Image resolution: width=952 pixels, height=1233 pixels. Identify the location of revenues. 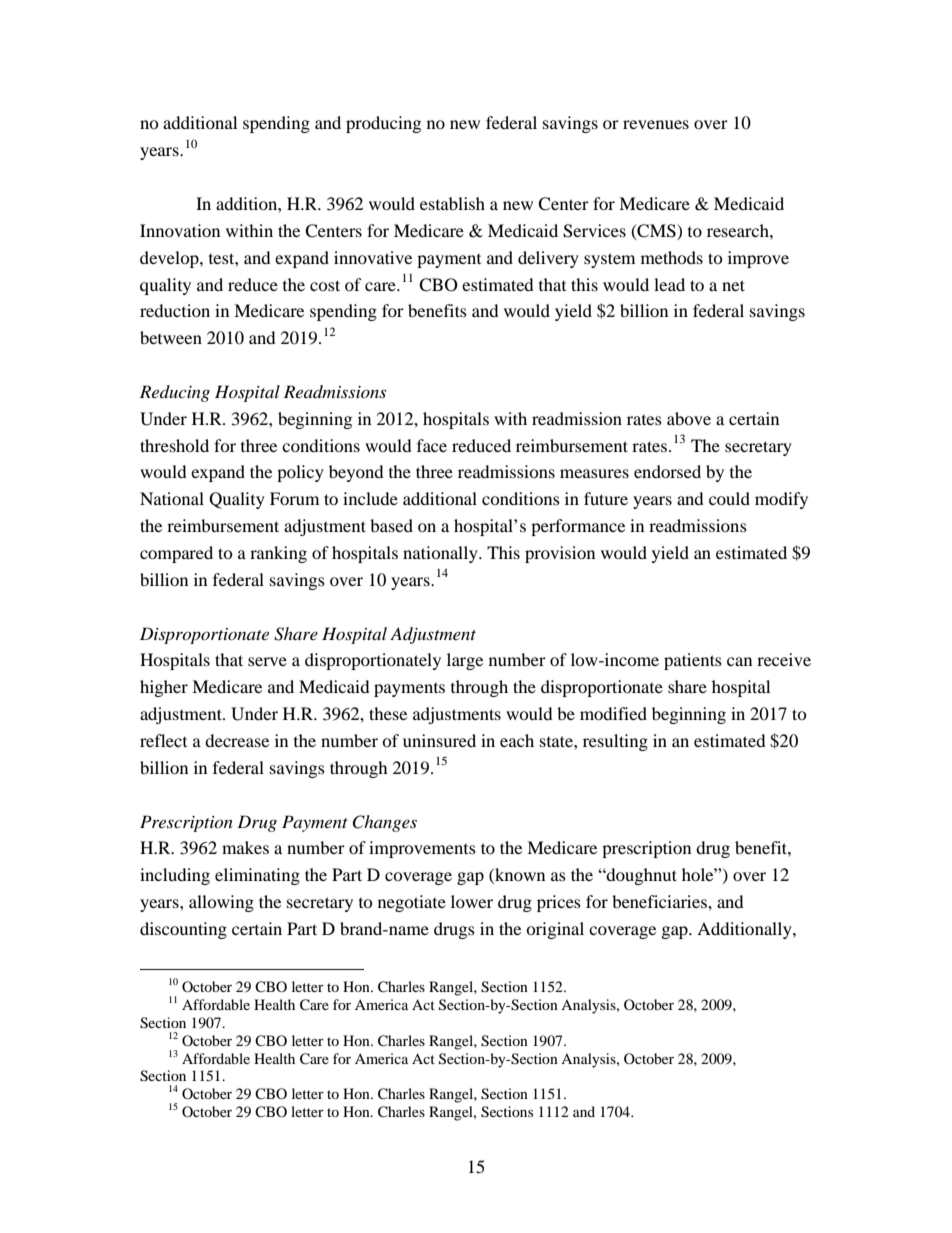
(656, 124).
